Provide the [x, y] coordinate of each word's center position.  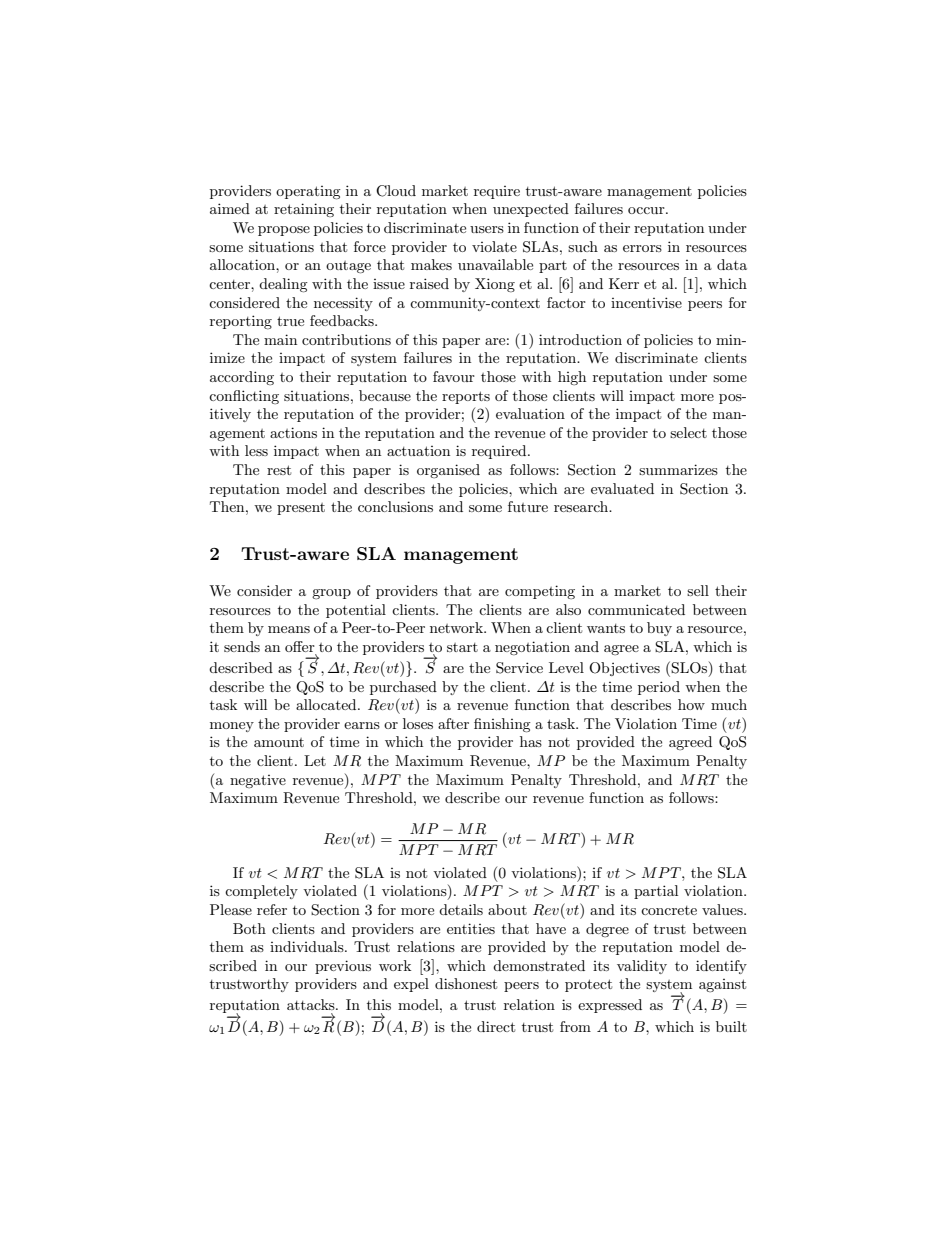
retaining [304, 210]
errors [642, 248]
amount [279, 742]
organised [448, 471]
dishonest [466, 983]
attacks [312, 1004]
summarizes [678, 469]
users [487, 229]
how [691, 704]
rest [279, 470]
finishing [502, 725]
